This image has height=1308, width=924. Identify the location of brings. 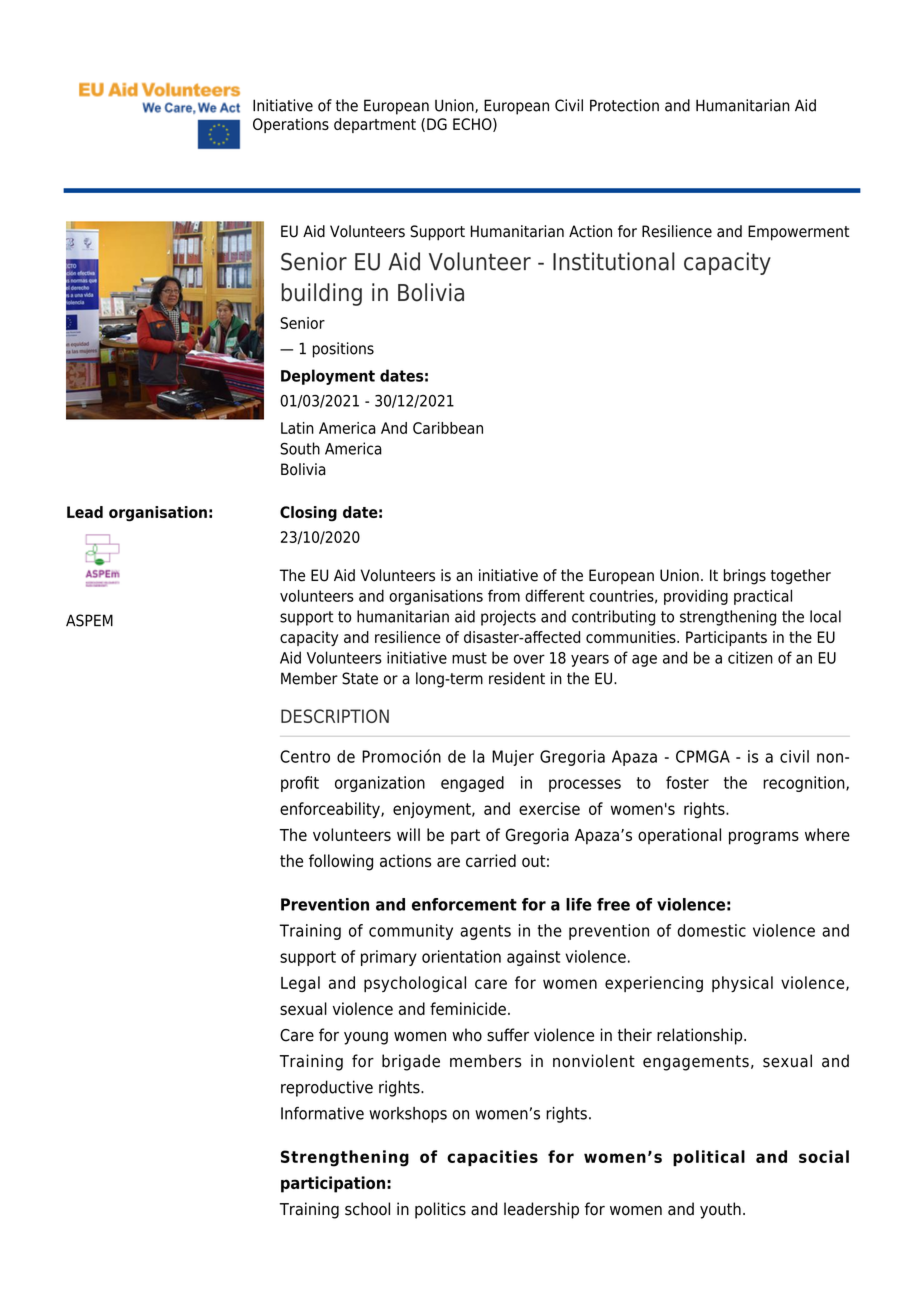
(745, 577).
